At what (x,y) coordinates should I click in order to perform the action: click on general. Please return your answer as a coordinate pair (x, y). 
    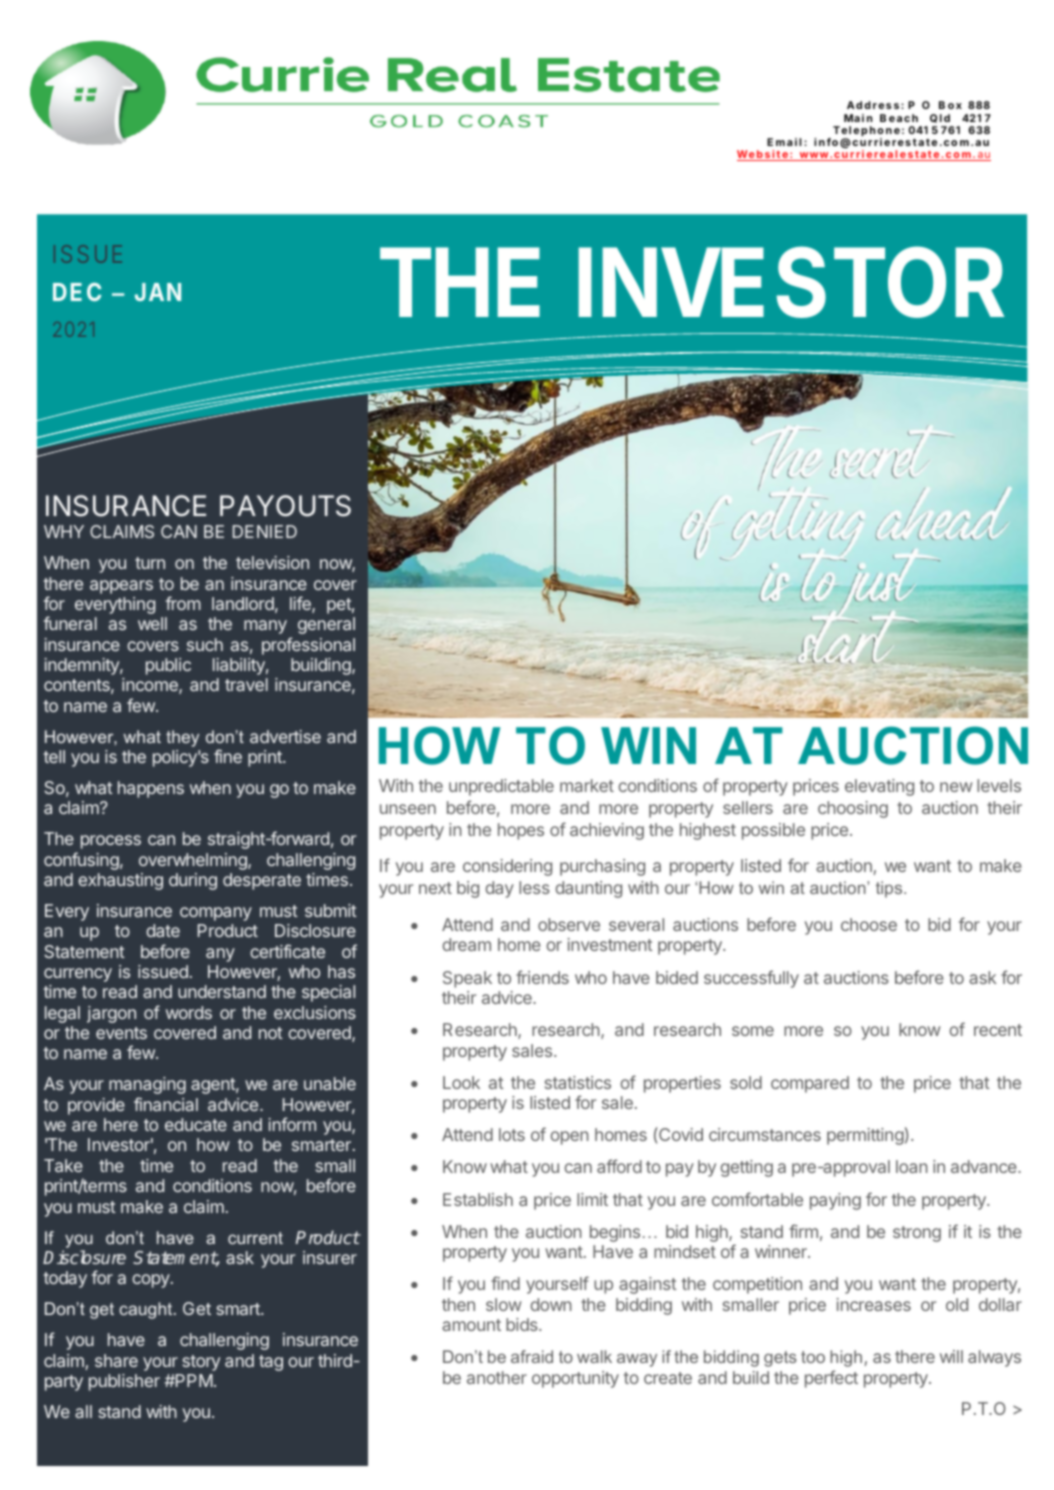
    Looking at the image, I should click on (326, 625).
